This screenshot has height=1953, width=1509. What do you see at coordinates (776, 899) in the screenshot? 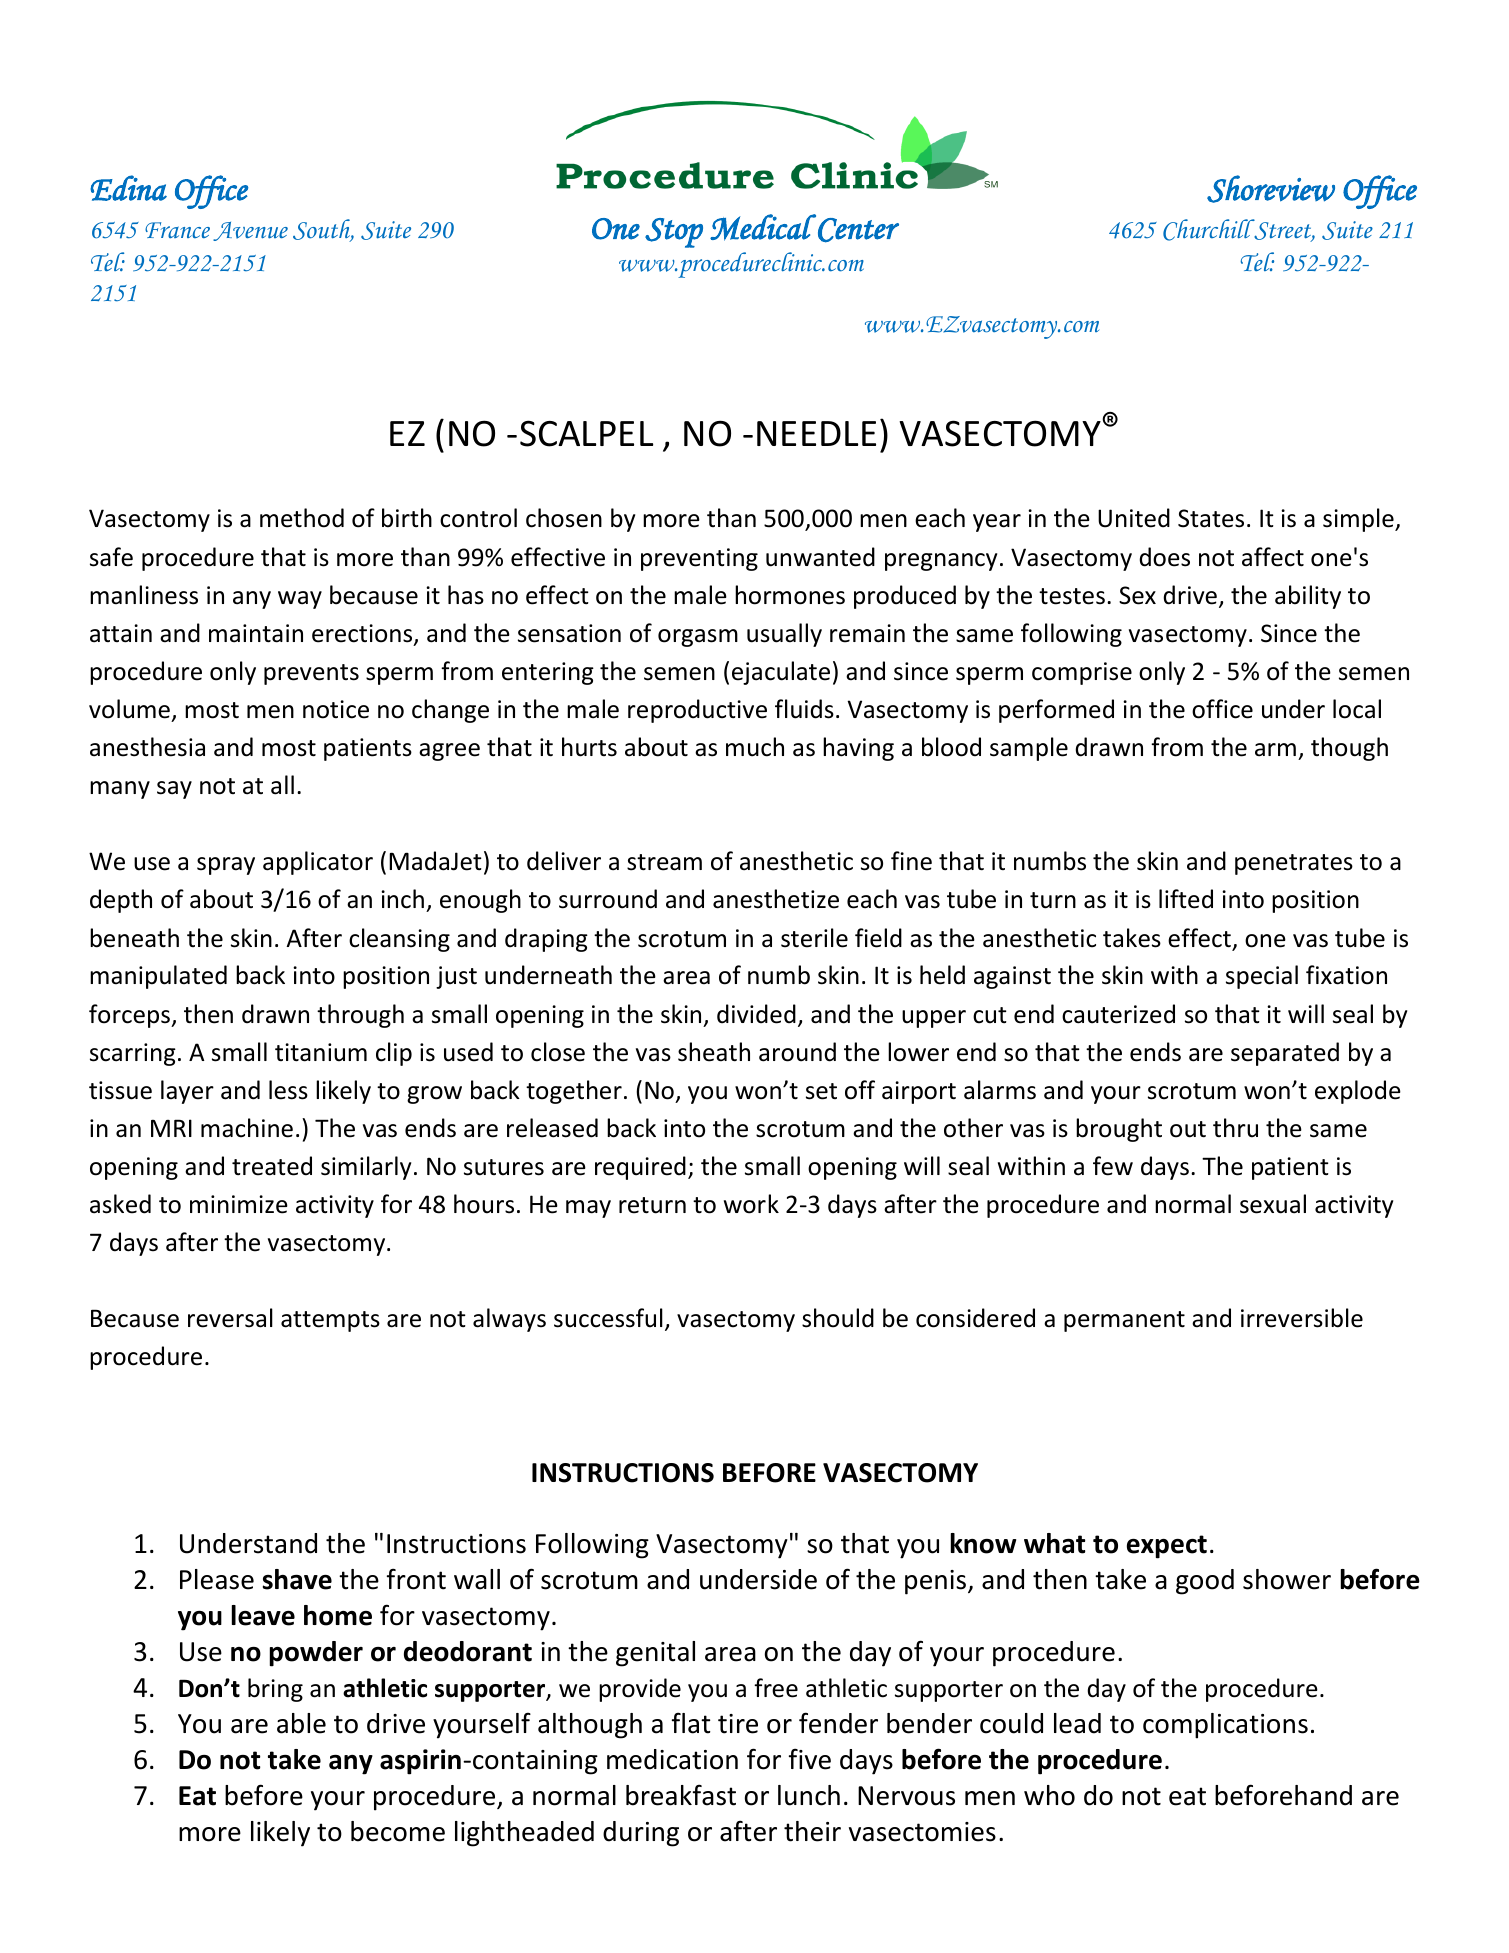
I see `anesthetize` at bounding box center [776, 899].
